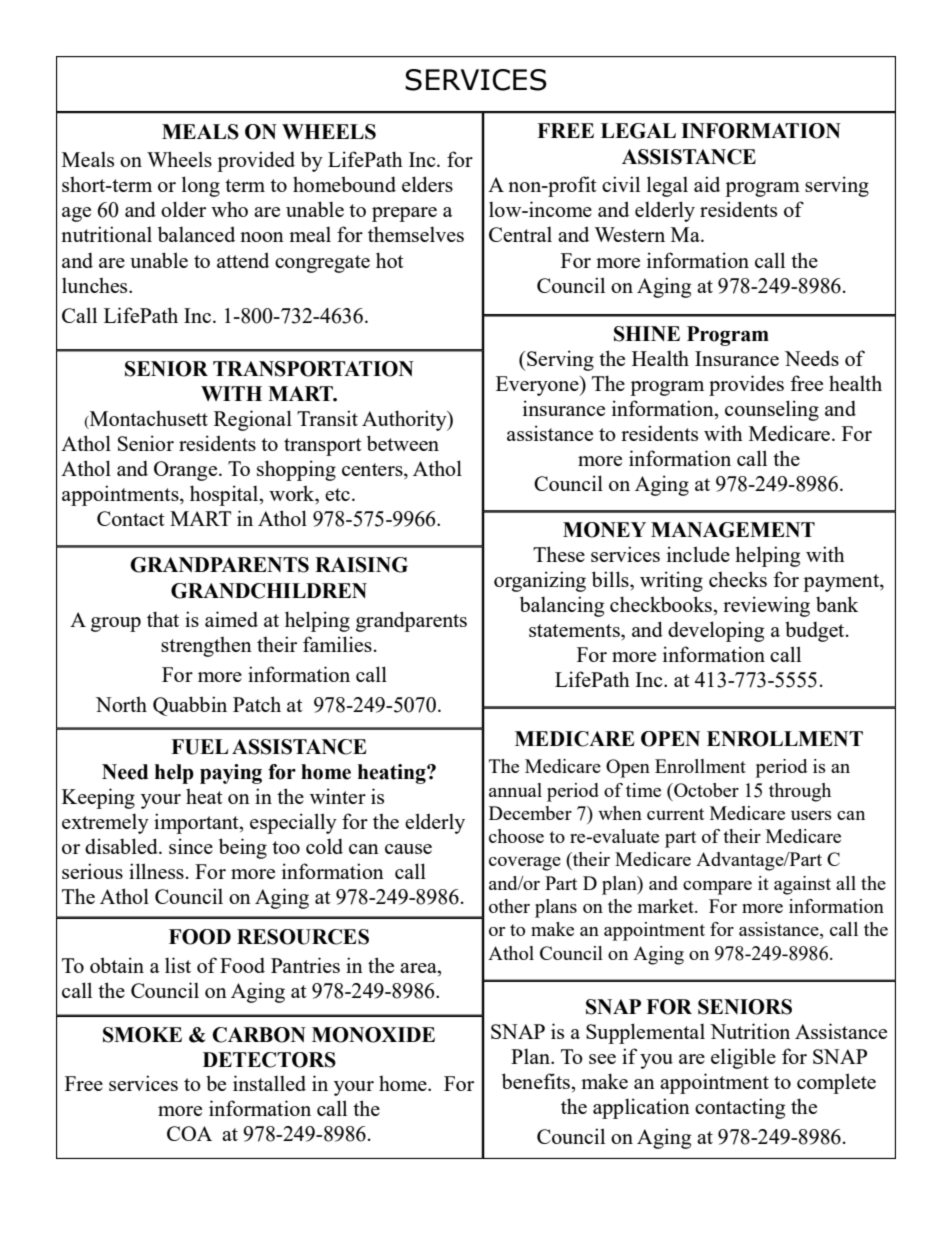 The width and height of the screenshot is (952, 1233). Describe the element at coordinates (515, 790) in the screenshot. I see `annual` at that location.
